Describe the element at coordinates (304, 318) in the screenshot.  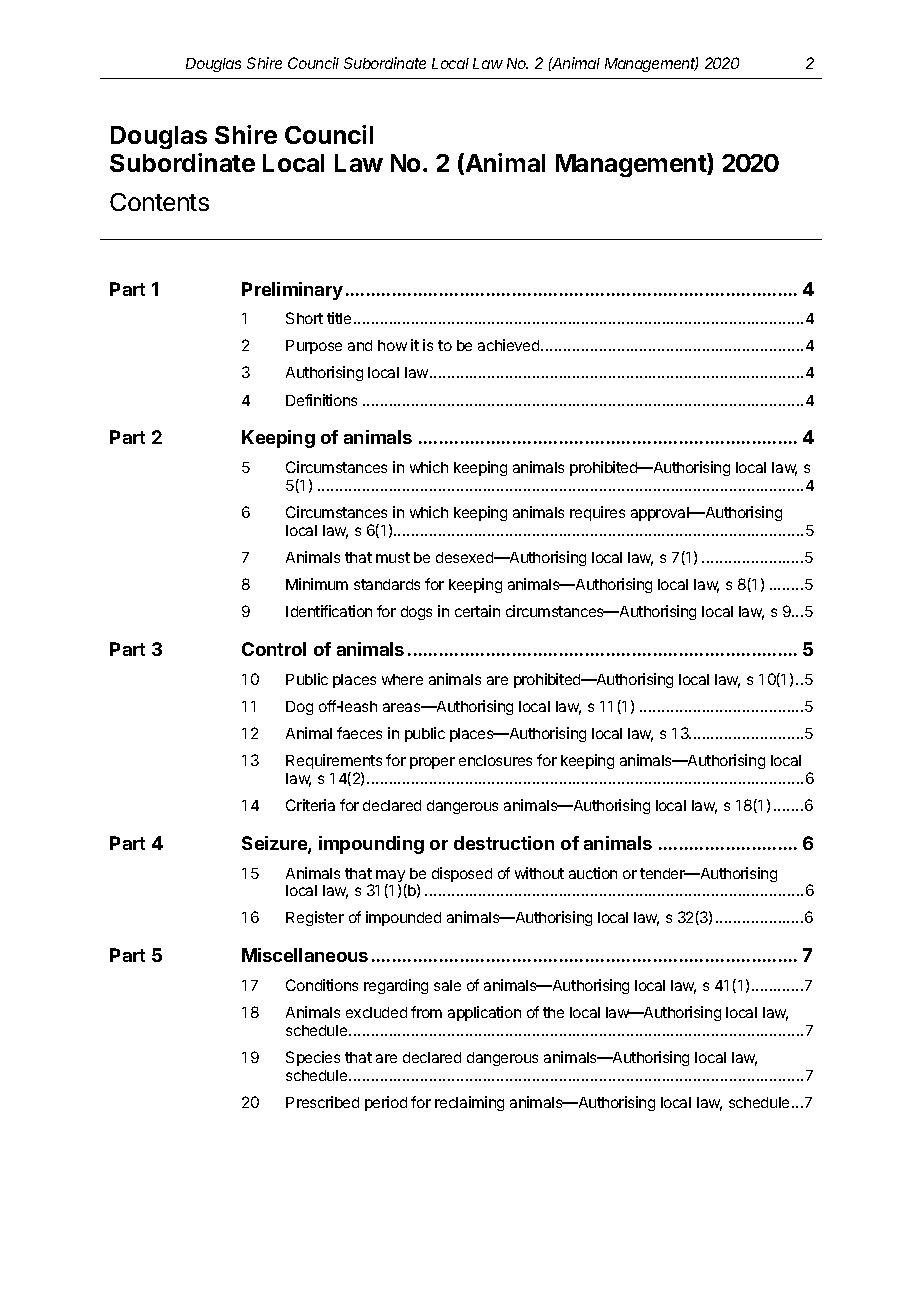
I see `Short` at that location.
